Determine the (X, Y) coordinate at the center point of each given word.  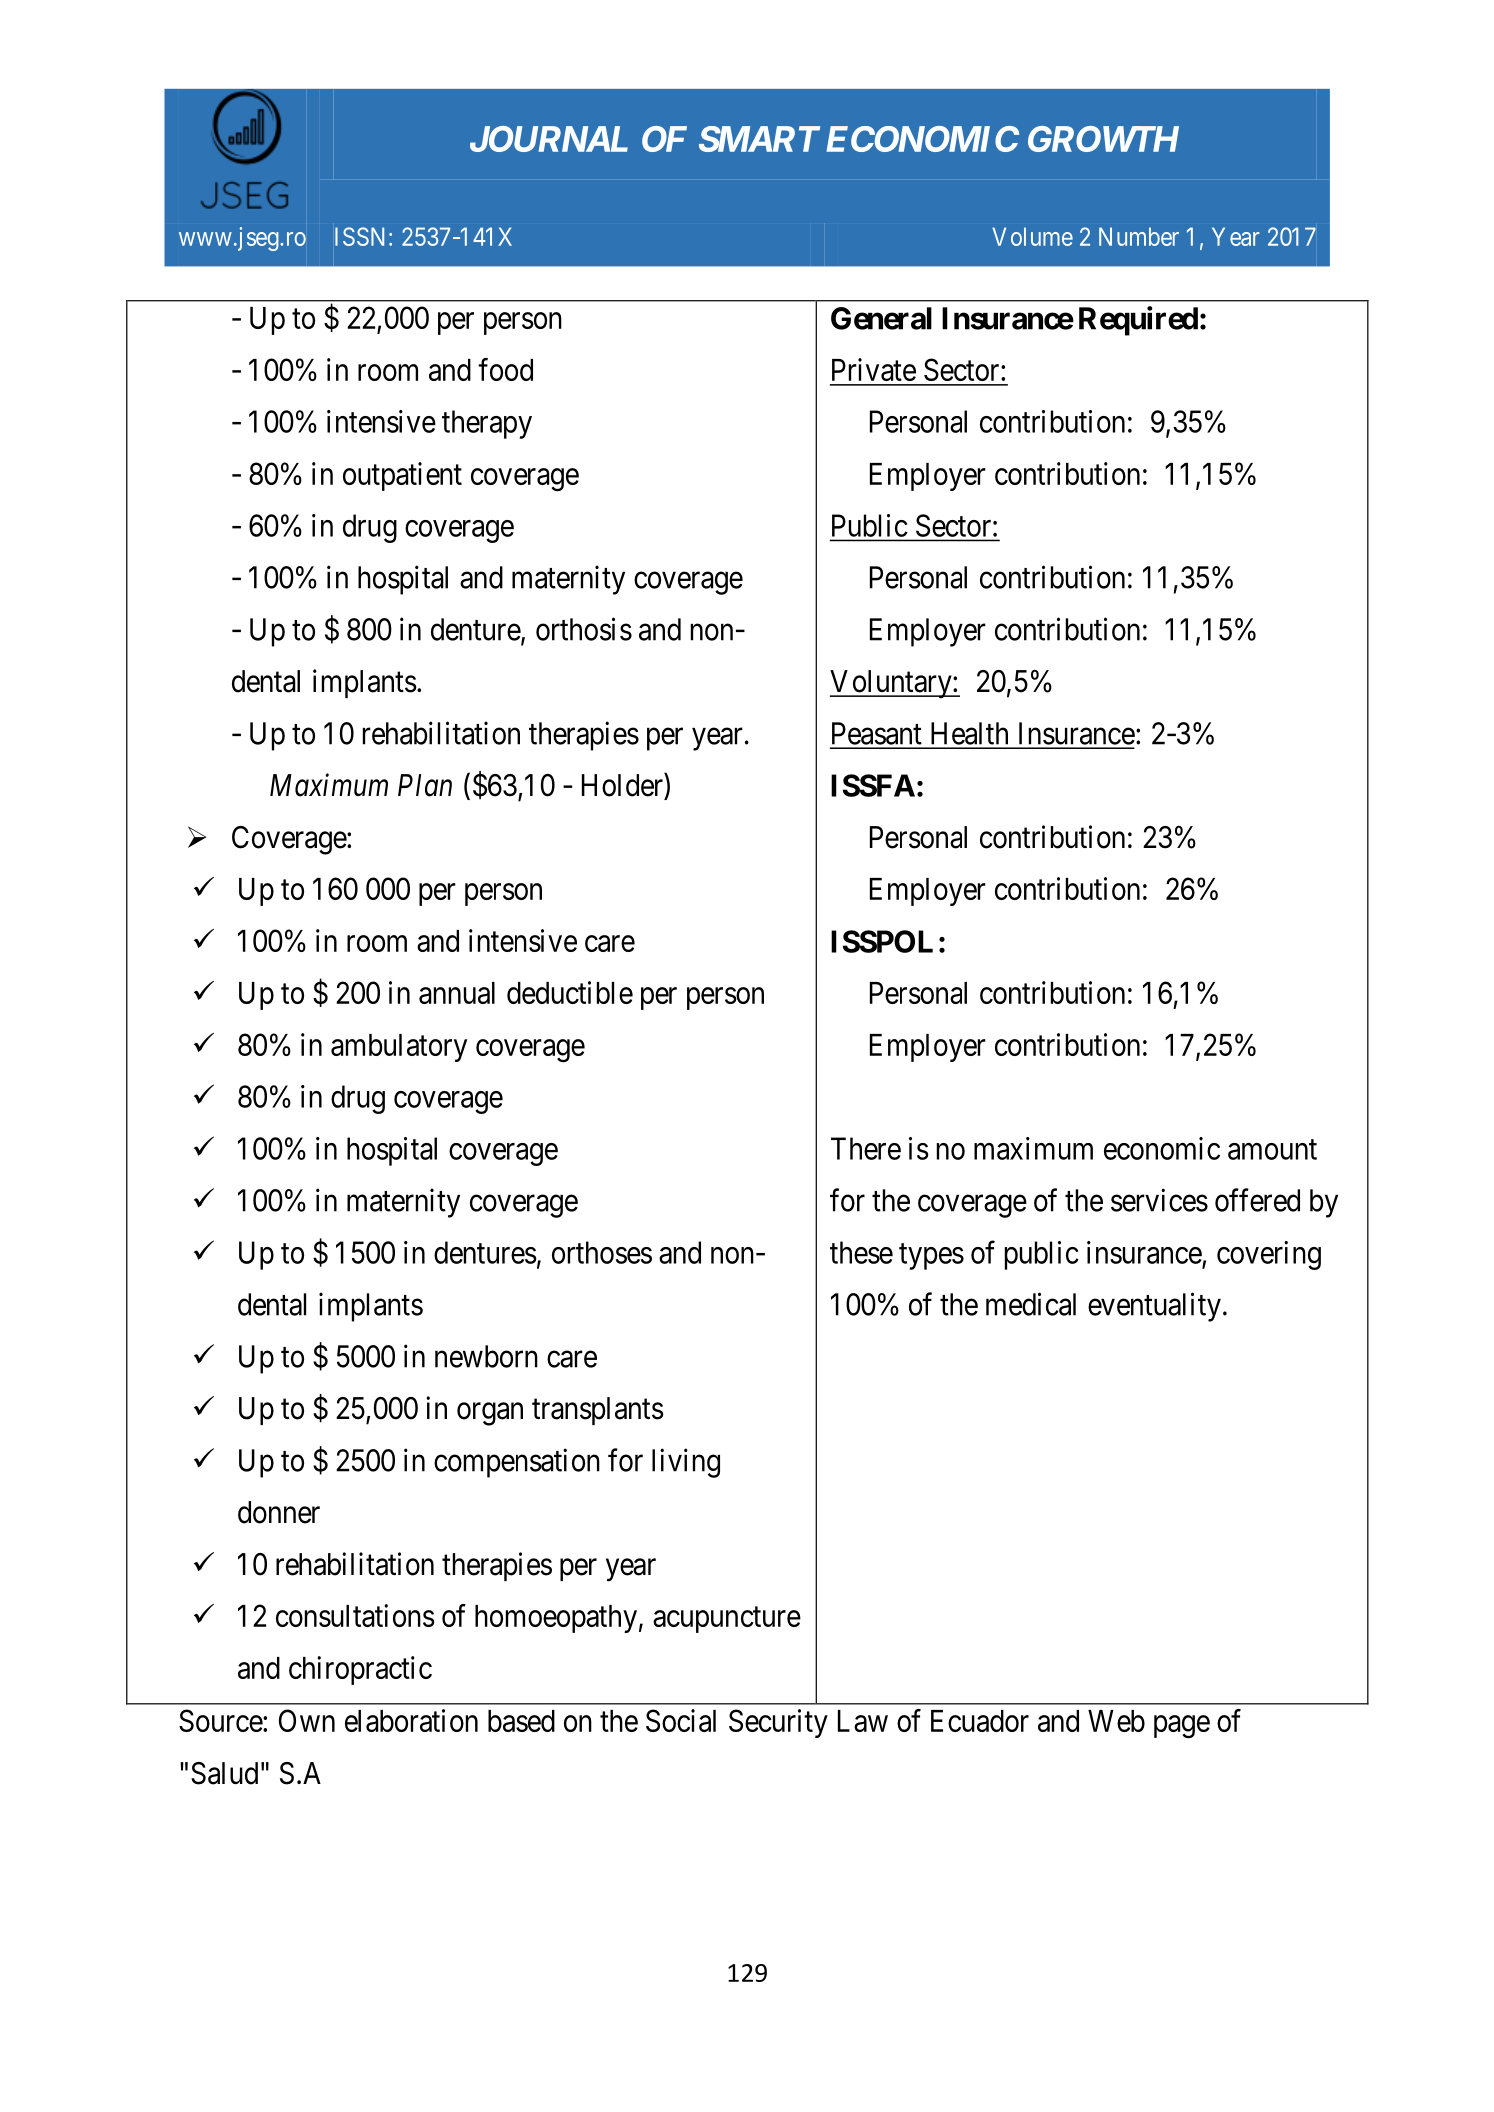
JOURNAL (549, 139)
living (686, 1463)
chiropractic (360, 1670)
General (881, 318)
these (861, 1252)
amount (1272, 1150)
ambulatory (399, 1048)
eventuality (1154, 1307)
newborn (486, 1356)
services (1159, 1200)
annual (457, 993)
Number (1139, 236)
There (866, 1148)
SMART (759, 139)
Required (1138, 321)
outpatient (402, 476)
